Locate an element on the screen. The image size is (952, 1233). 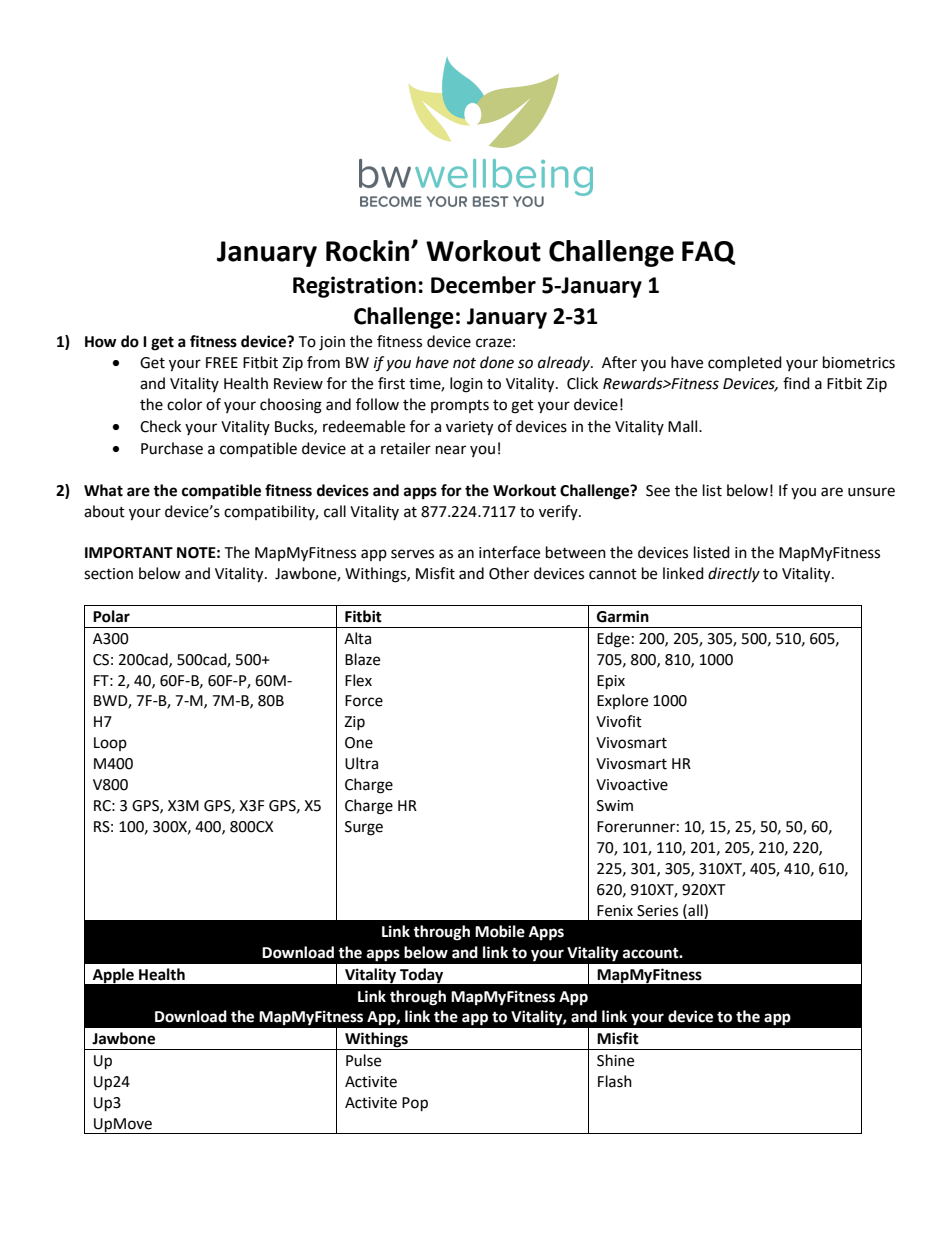
FAQ is located at coordinates (708, 253).
